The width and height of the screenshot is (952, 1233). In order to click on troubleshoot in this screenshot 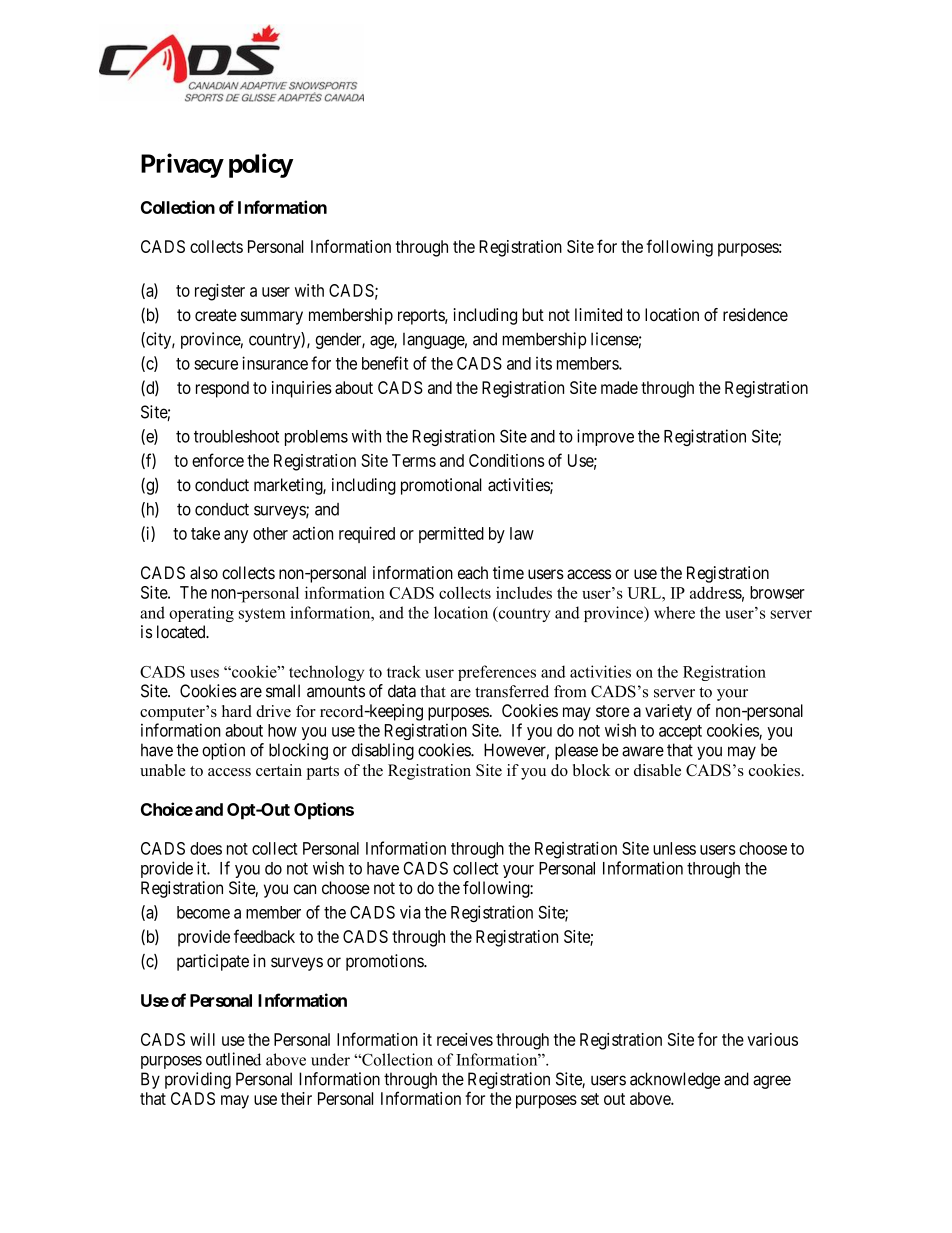, I will do `click(236, 436)`.
